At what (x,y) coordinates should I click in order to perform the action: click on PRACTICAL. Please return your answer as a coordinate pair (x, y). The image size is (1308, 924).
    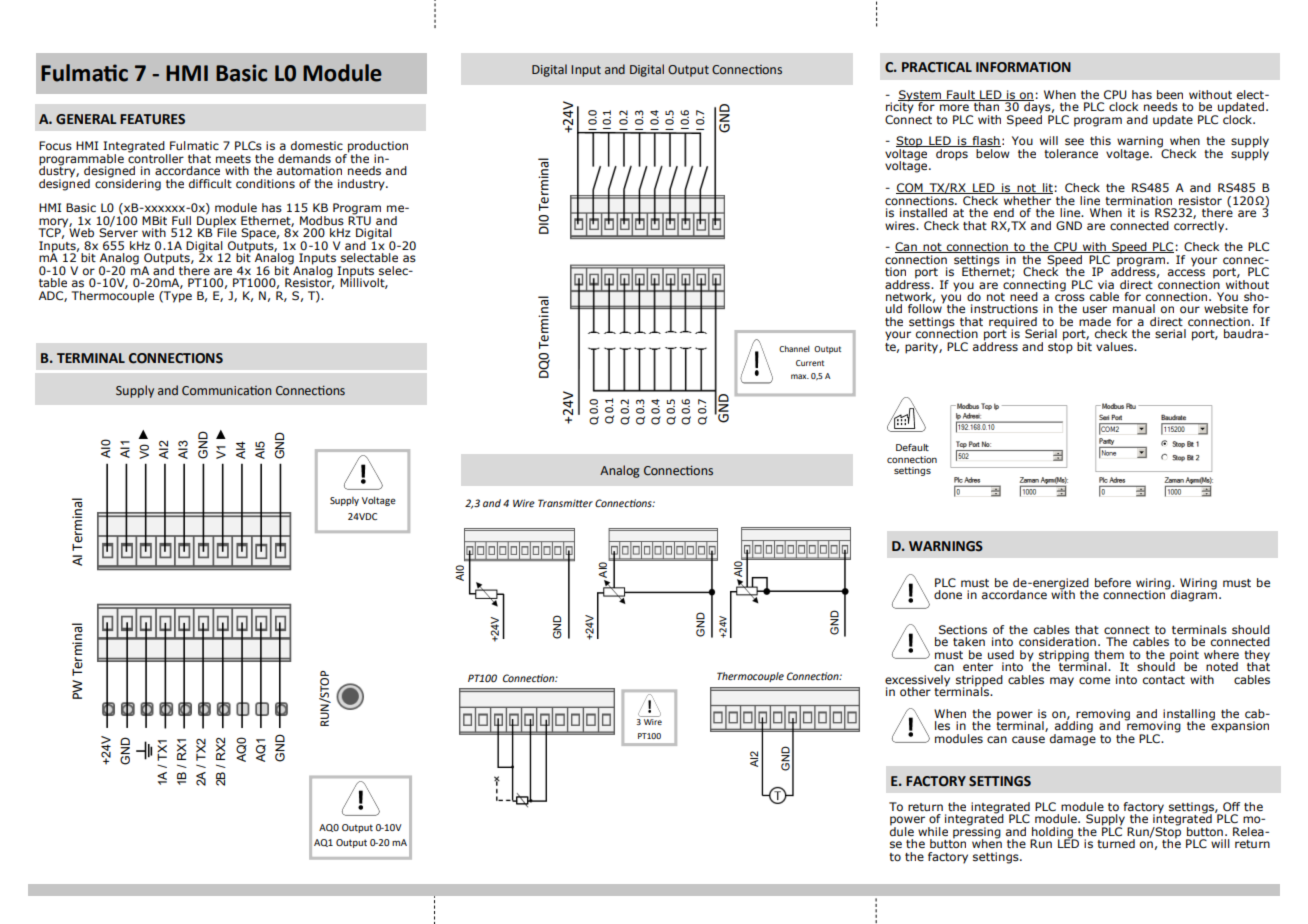
    Looking at the image, I should click on (937, 67).
